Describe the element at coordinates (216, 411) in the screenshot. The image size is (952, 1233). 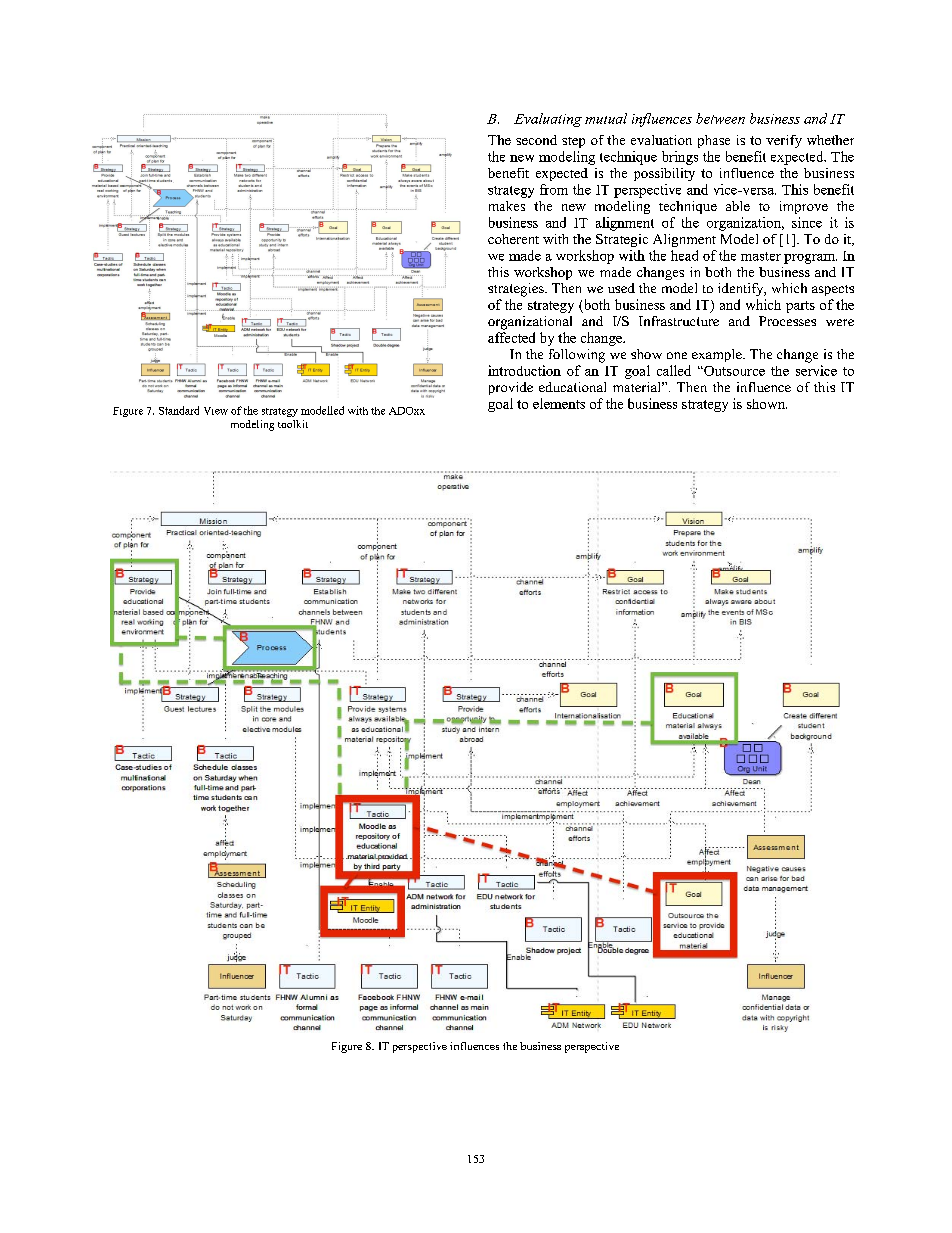
I see `View` at that location.
